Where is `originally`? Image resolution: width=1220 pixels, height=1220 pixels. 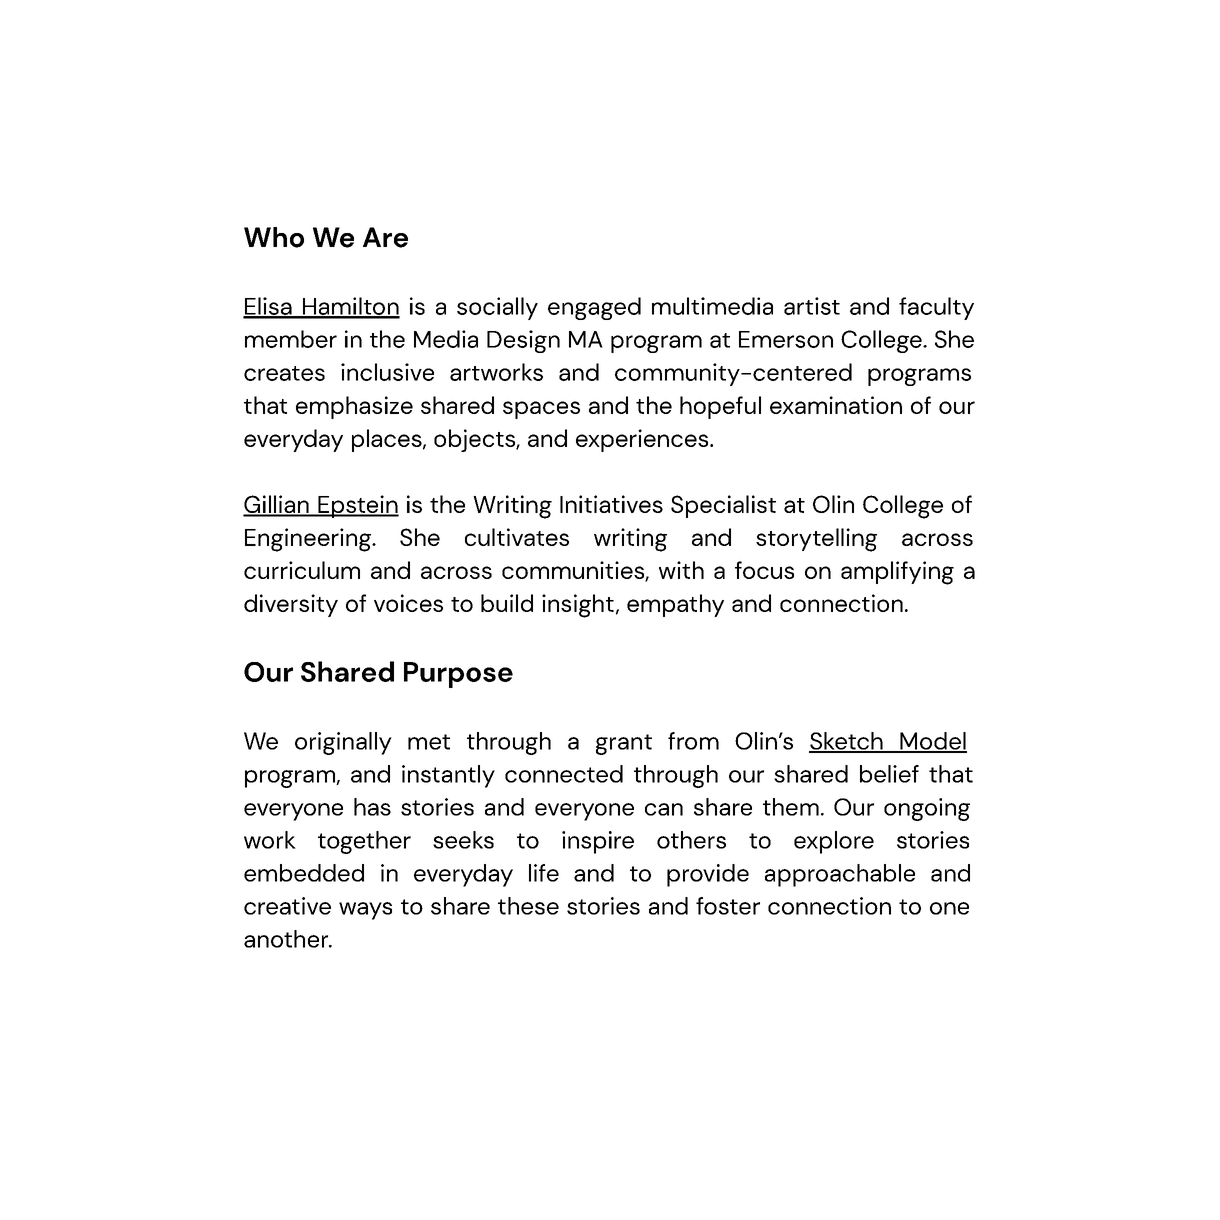
originally is located at coordinates (343, 743).
